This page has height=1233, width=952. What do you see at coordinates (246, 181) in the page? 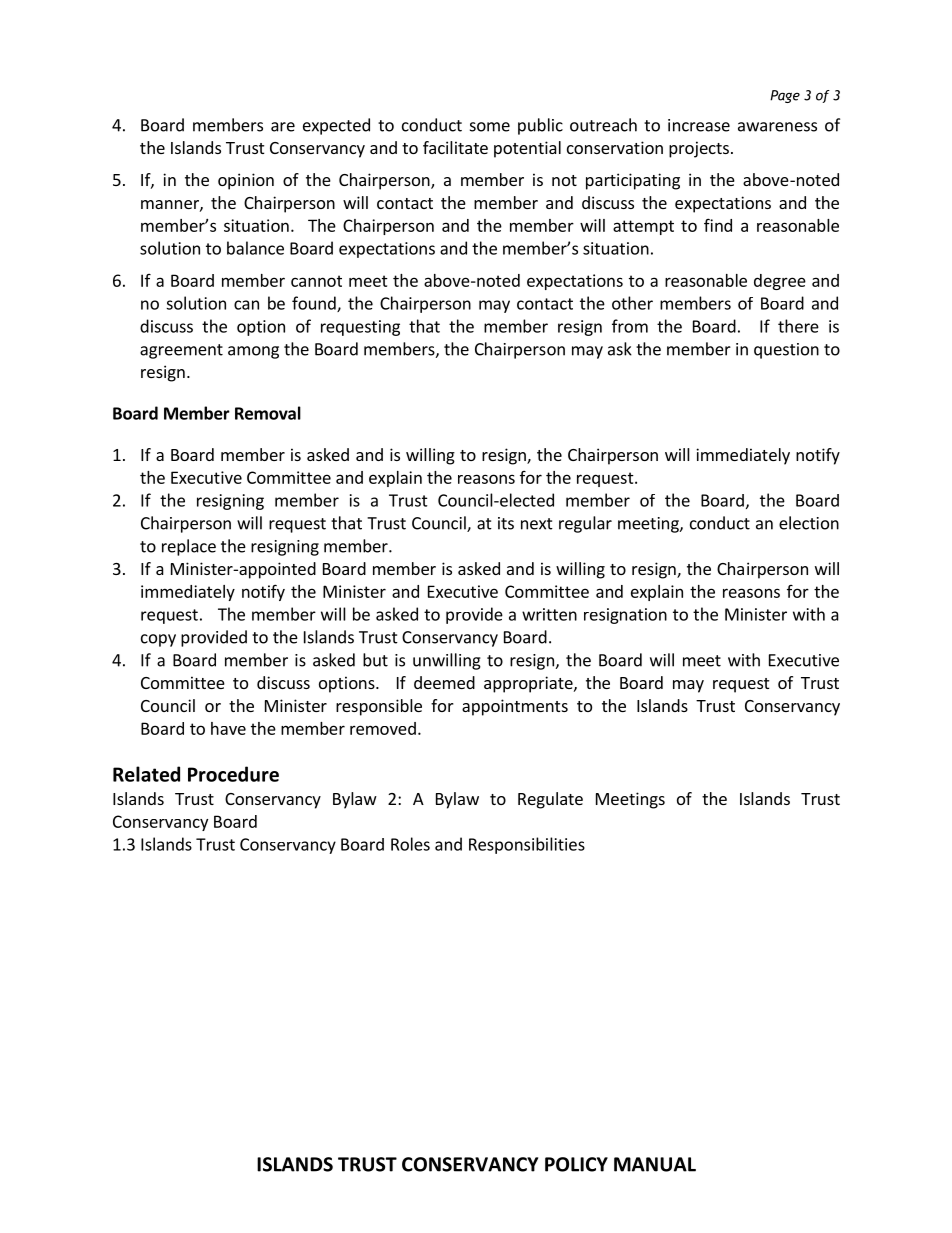
I see `opinion` at bounding box center [246, 181].
